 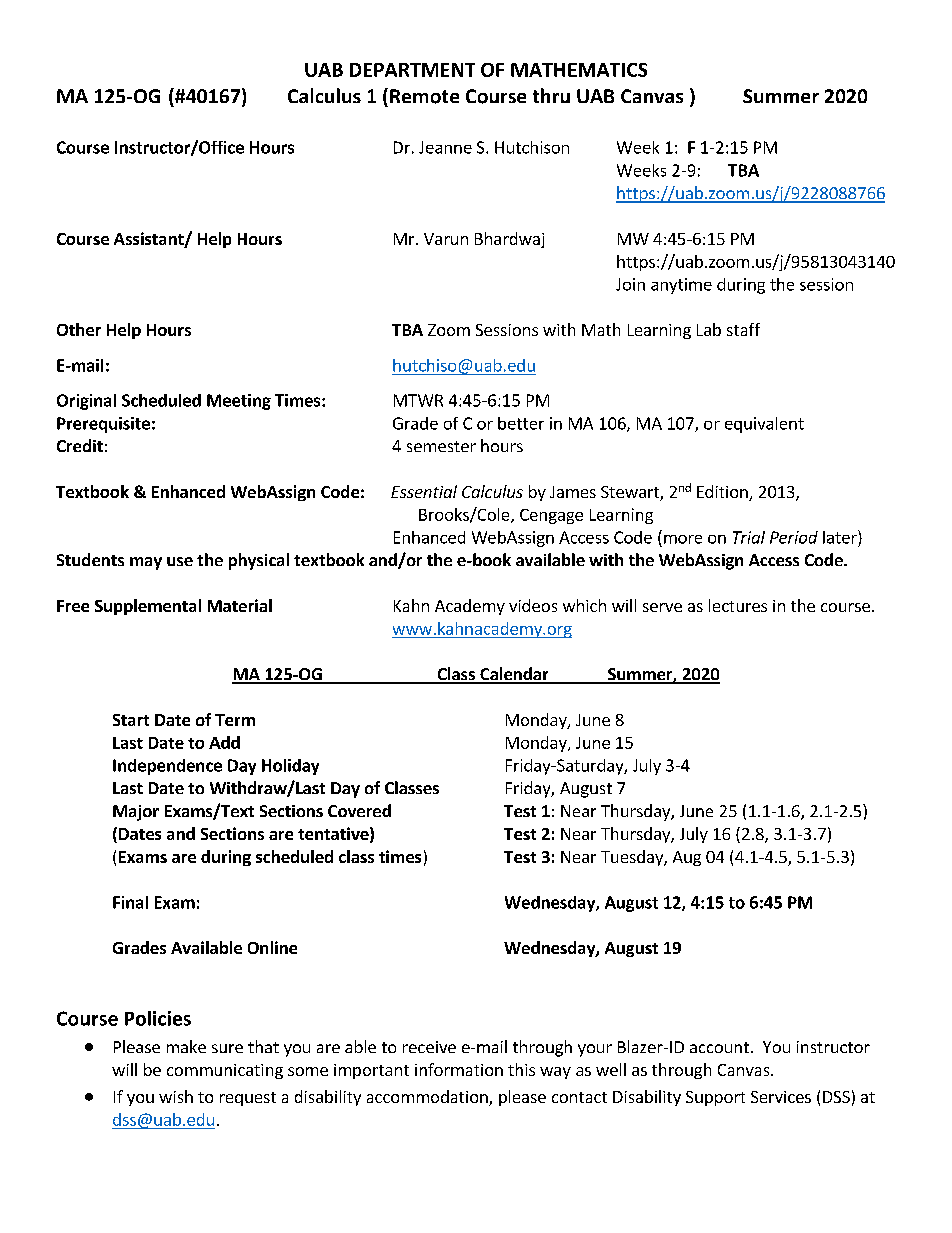 What do you see at coordinates (80, 445) in the screenshot?
I see `Credit` at bounding box center [80, 445].
